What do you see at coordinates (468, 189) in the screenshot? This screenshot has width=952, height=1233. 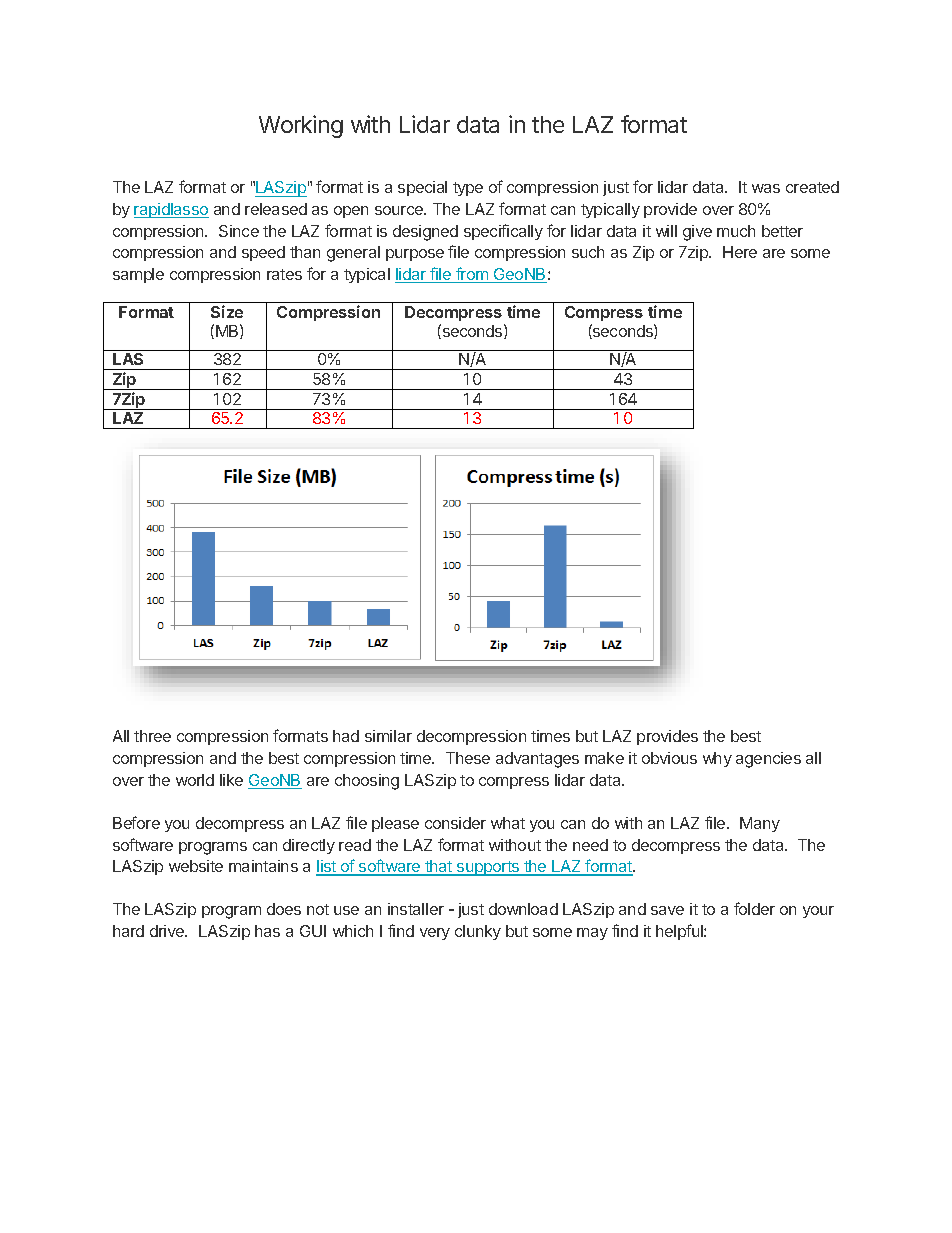 I see `type` at bounding box center [468, 189].
